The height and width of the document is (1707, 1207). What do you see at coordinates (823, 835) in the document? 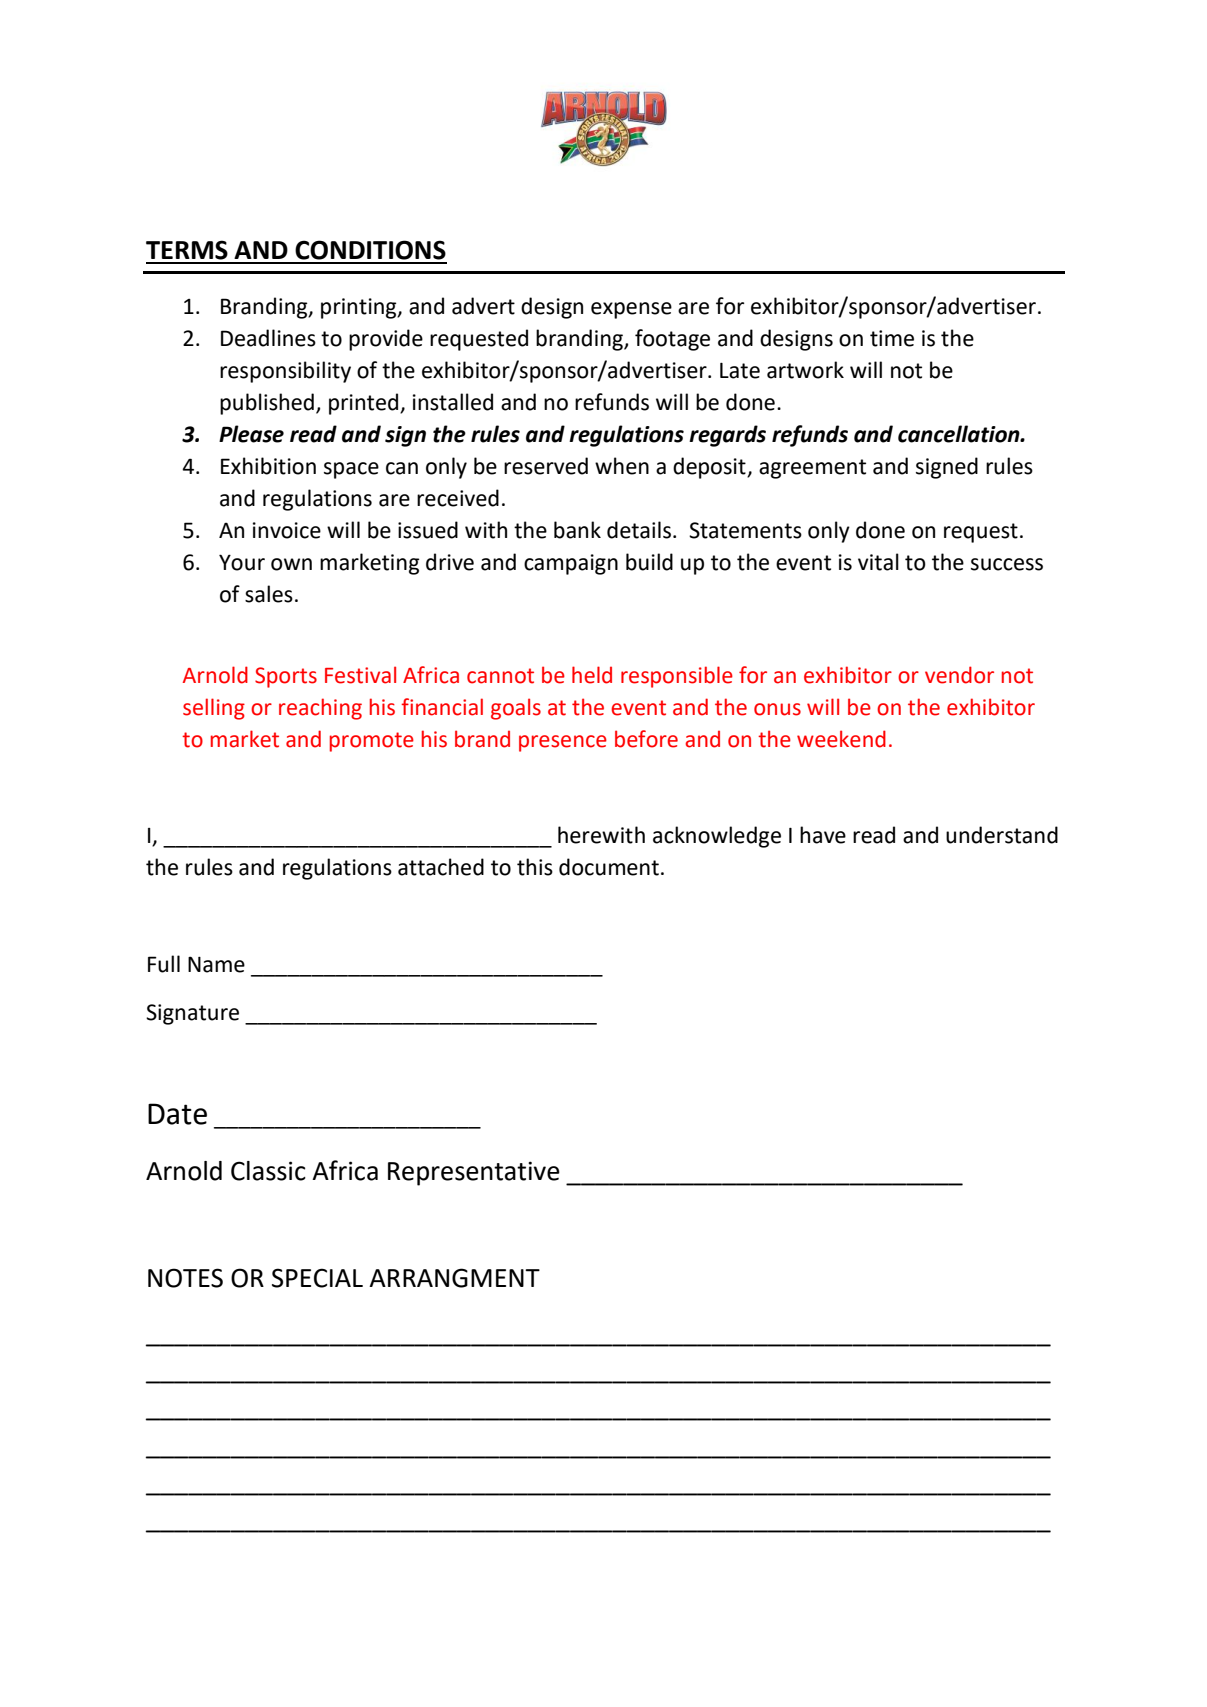
I see `have` at bounding box center [823, 835].
